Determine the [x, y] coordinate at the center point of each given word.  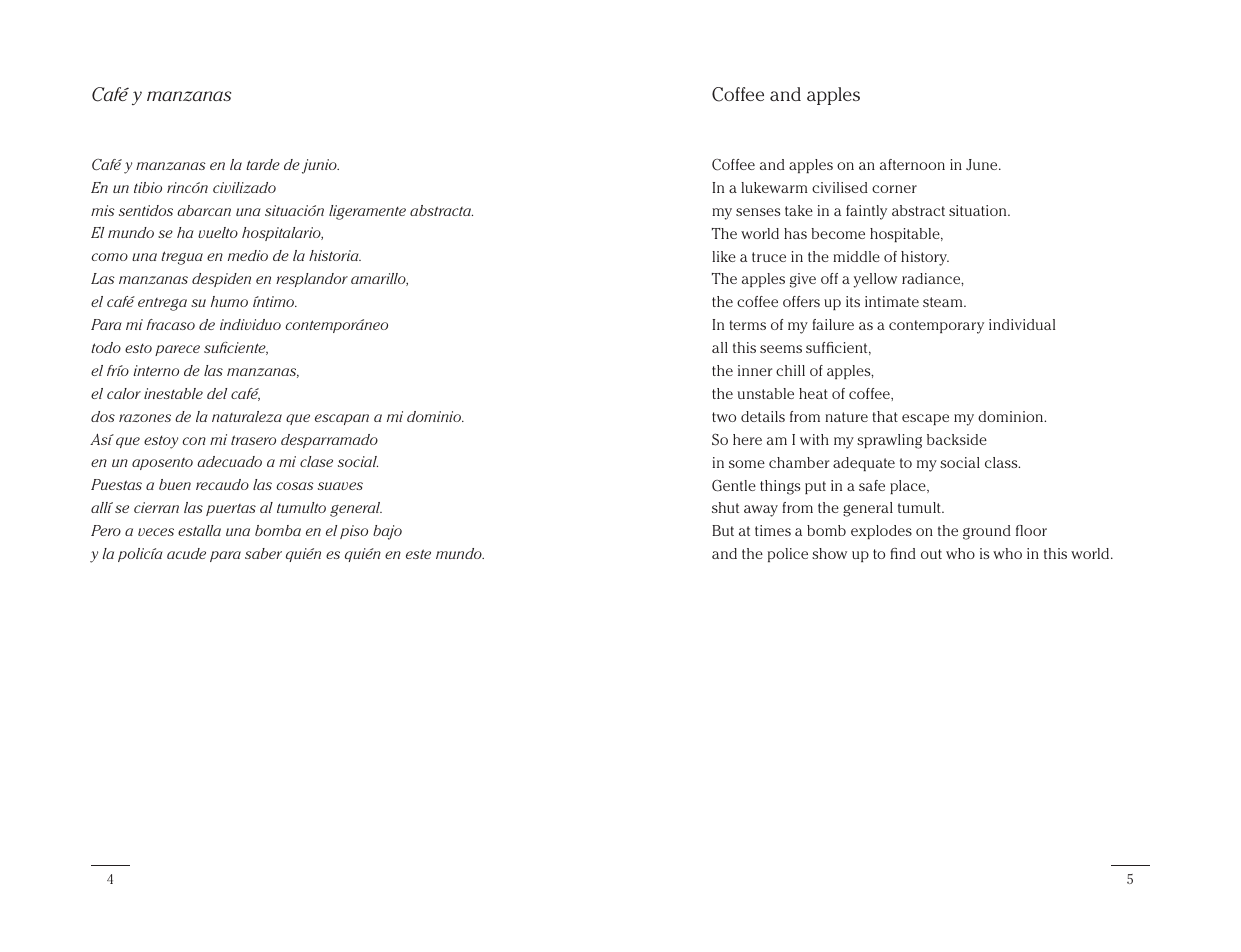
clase [316, 461]
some [747, 464]
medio [248, 255]
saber [263, 553]
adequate [864, 464]
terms [747, 325]
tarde [263, 164]
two [724, 417]
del [217, 393]
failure [833, 324]
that [885, 416]
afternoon [912, 164]
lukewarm [774, 187]
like [724, 256]
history [925, 258]
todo [106, 347]
